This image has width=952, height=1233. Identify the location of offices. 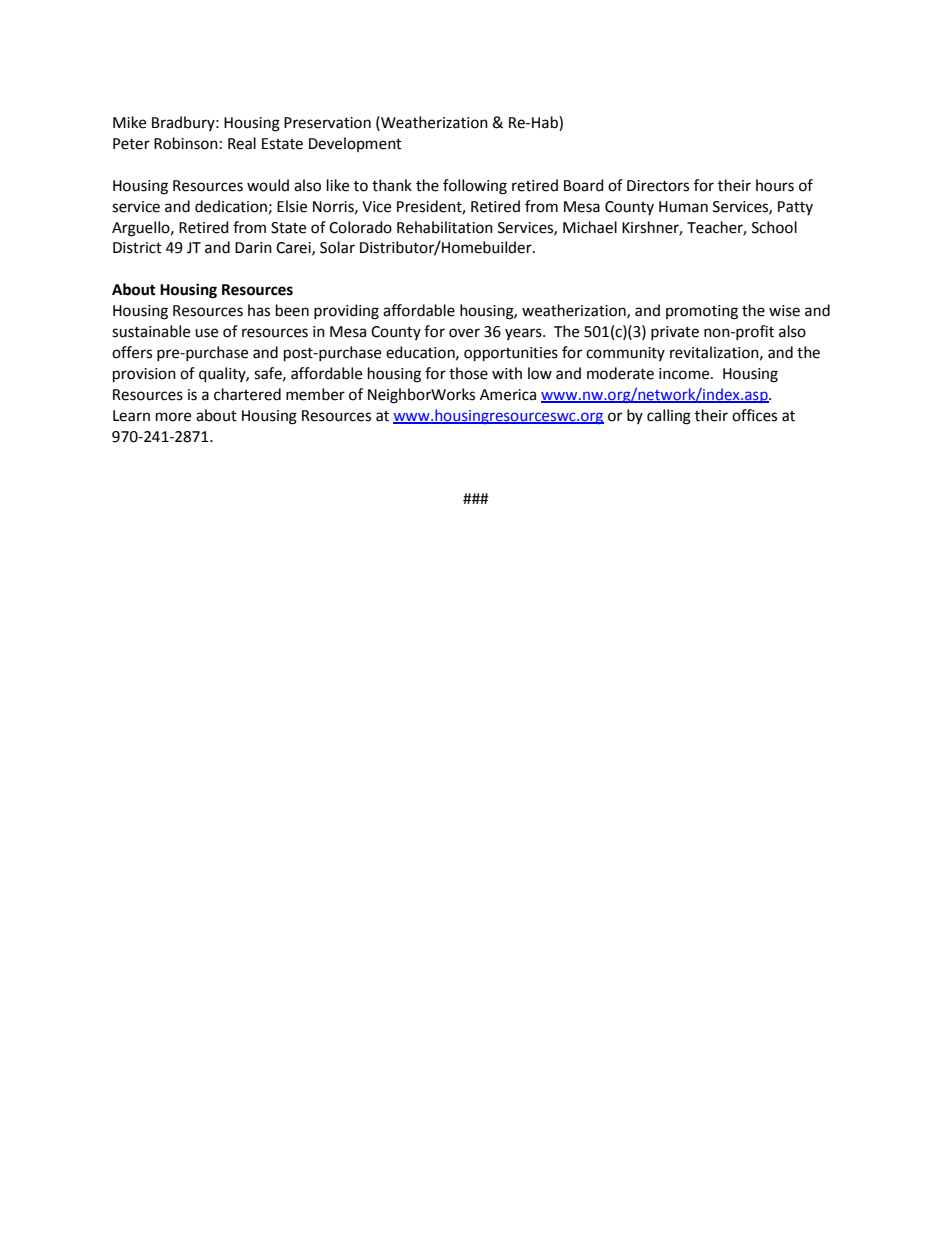
(754, 415).
